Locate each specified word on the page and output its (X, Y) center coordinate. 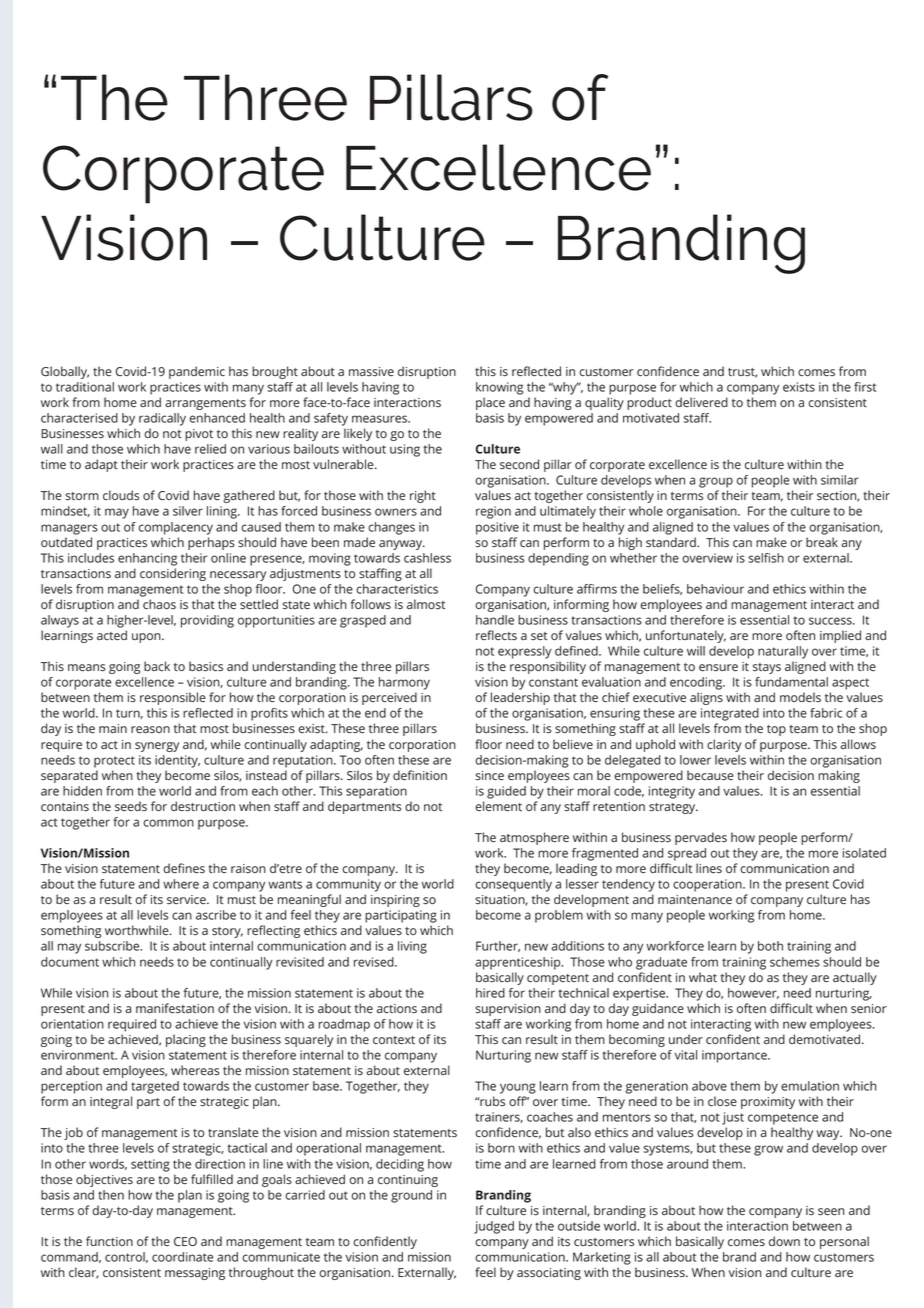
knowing (499, 388)
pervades (701, 838)
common (168, 823)
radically (162, 419)
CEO (185, 1241)
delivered (701, 402)
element (498, 806)
